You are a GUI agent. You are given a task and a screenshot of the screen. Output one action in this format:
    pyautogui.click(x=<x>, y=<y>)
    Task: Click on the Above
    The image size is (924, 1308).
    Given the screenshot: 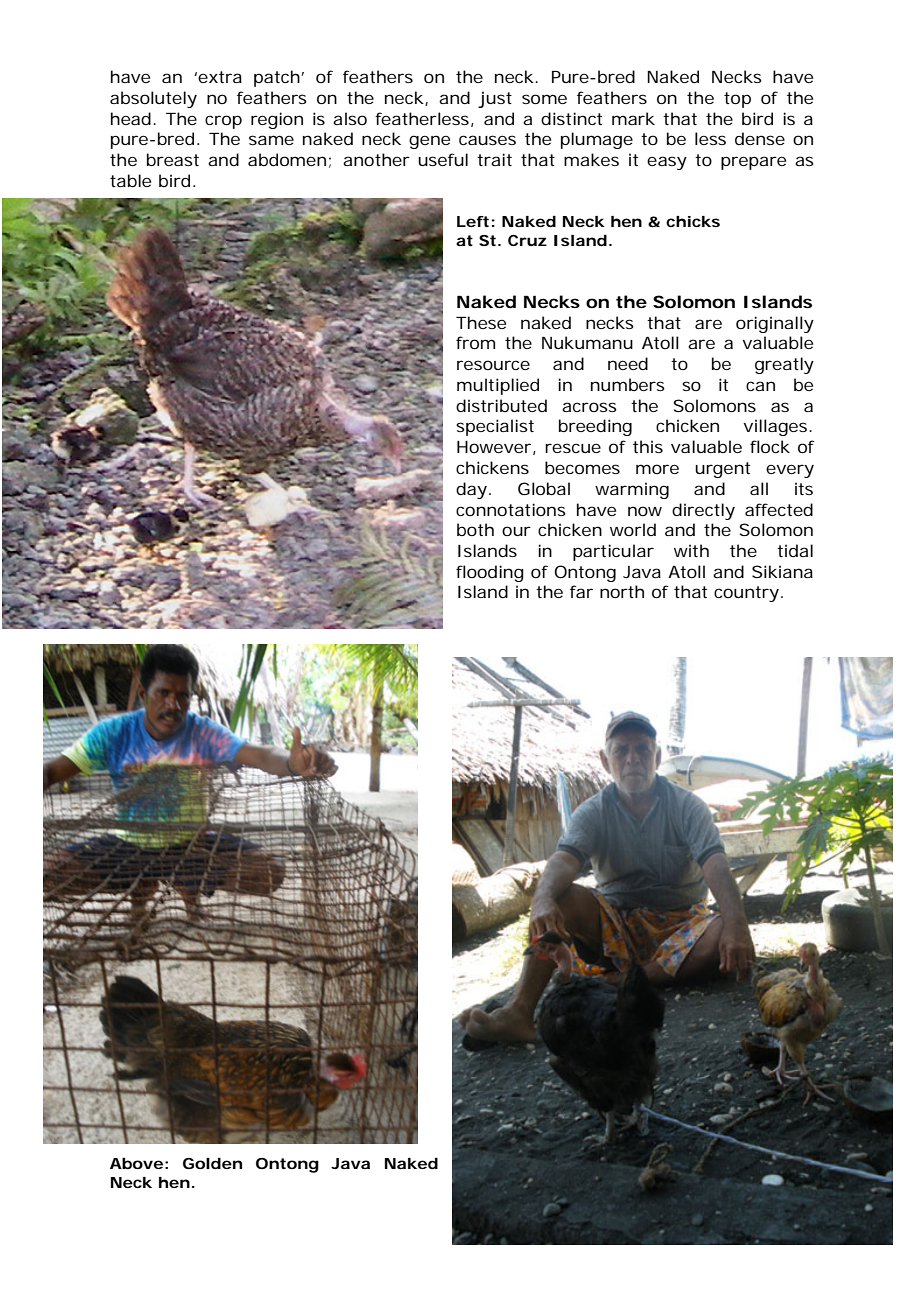 What is the action you would take?
    pyautogui.click(x=136, y=1163)
